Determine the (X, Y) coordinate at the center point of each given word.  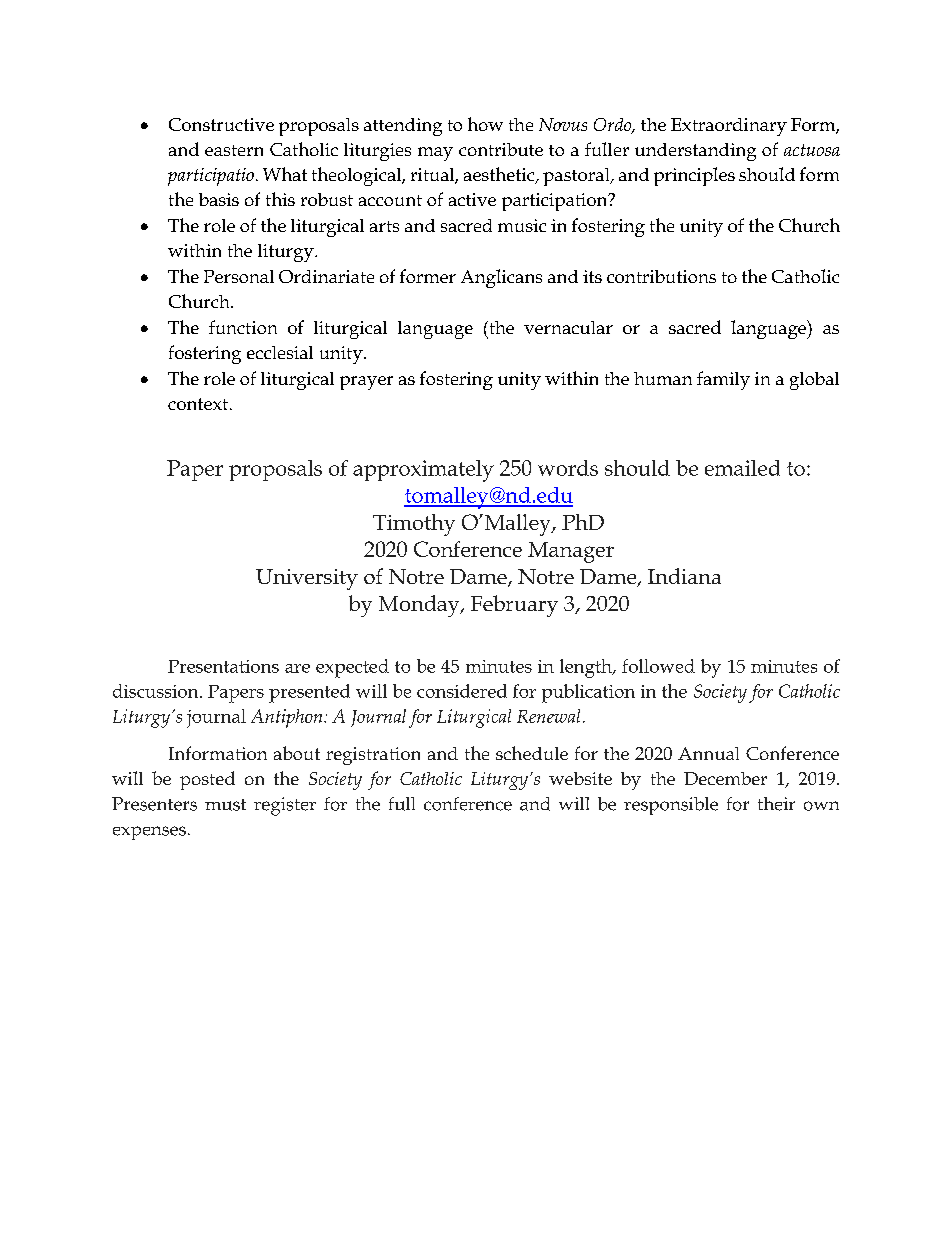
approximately (423, 471)
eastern (234, 150)
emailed (742, 468)
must (225, 805)
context (198, 404)
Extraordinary (729, 127)
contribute (501, 149)
